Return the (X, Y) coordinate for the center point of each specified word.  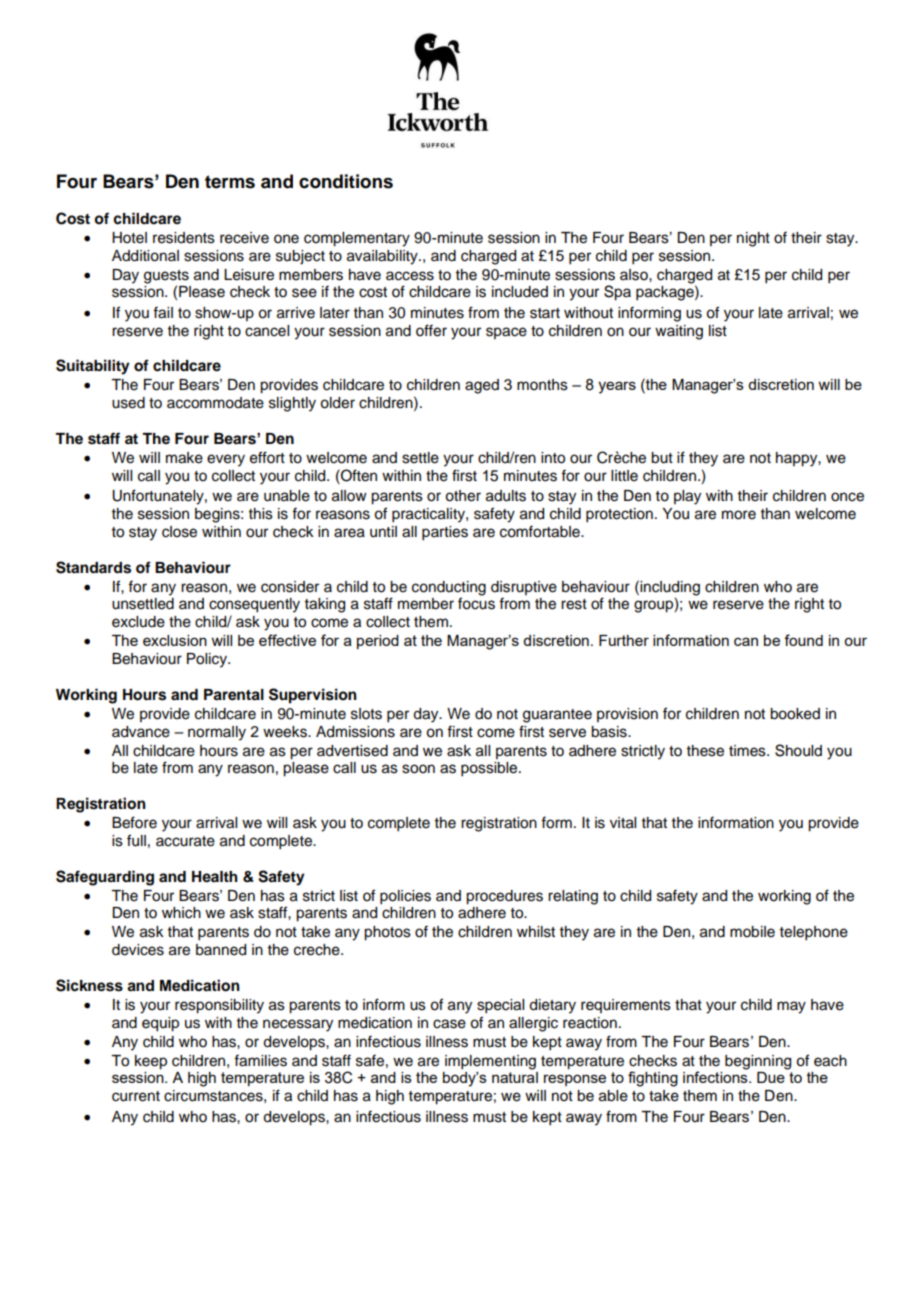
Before (134, 822)
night (753, 239)
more (739, 515)
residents (184, 238)
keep (151, 1062)
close (179, 532)
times (748, 751)
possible (490, 769)
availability (383, 257)
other (463, 496)
